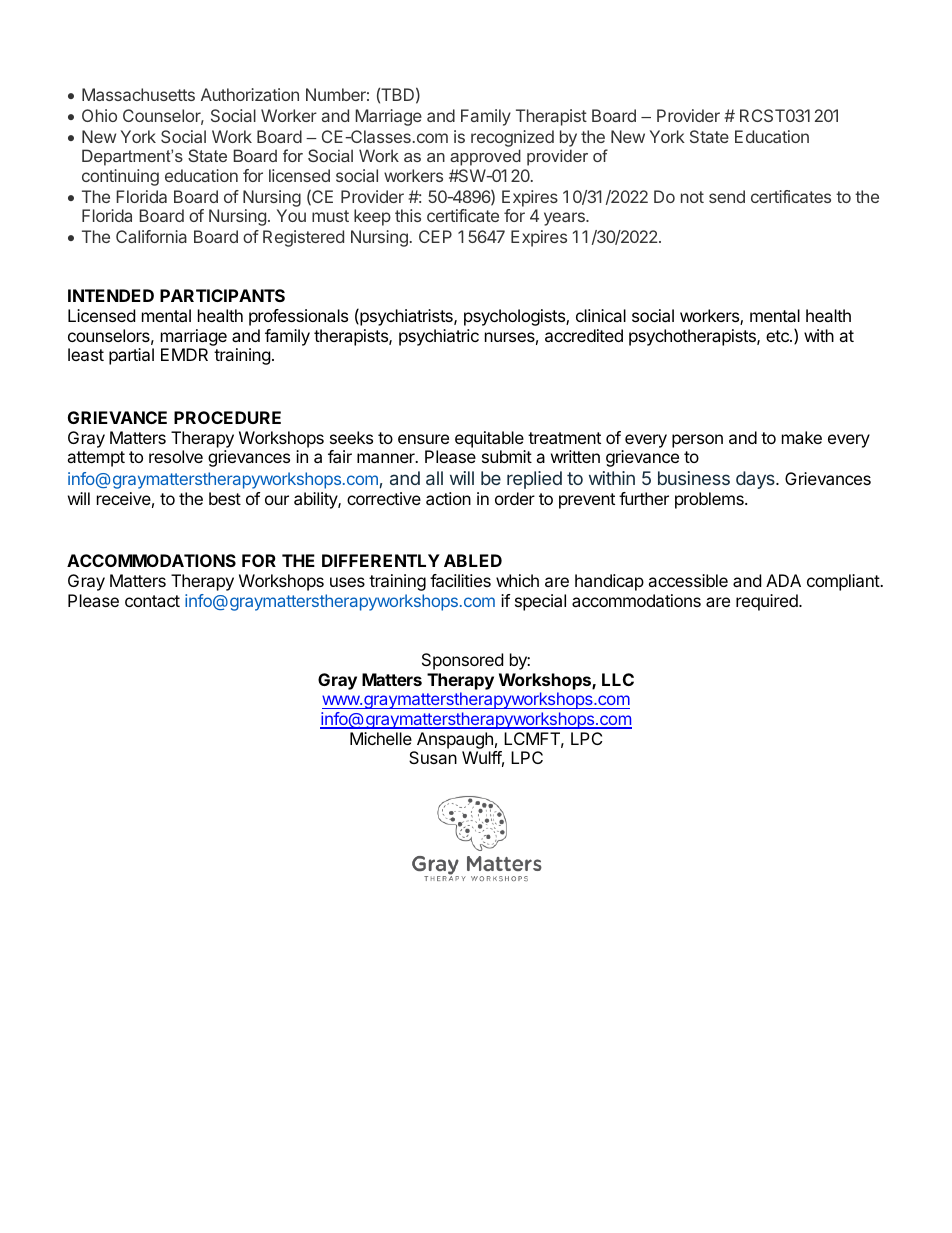 Image resolution: width=952 pixels, height=1233 pixels. I want to click on ADA, so click(783, 580).
